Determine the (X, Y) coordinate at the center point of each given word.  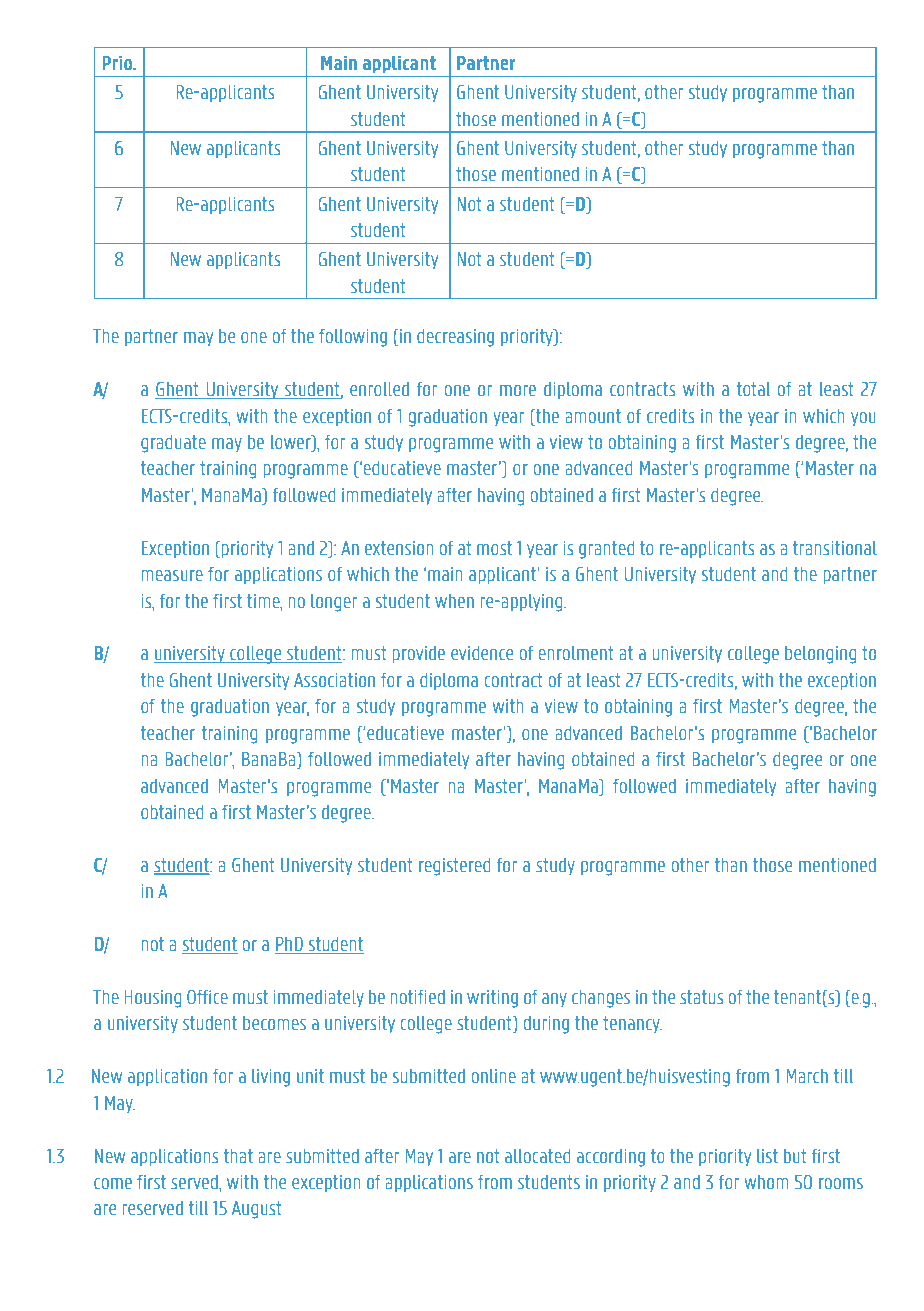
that (238, 1156)
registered (454, 867)
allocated (537, 1156)
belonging (820, 655)
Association (334, 680)
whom (766, 1182)
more (518, 391)
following (353, 338)
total (753, 389)
